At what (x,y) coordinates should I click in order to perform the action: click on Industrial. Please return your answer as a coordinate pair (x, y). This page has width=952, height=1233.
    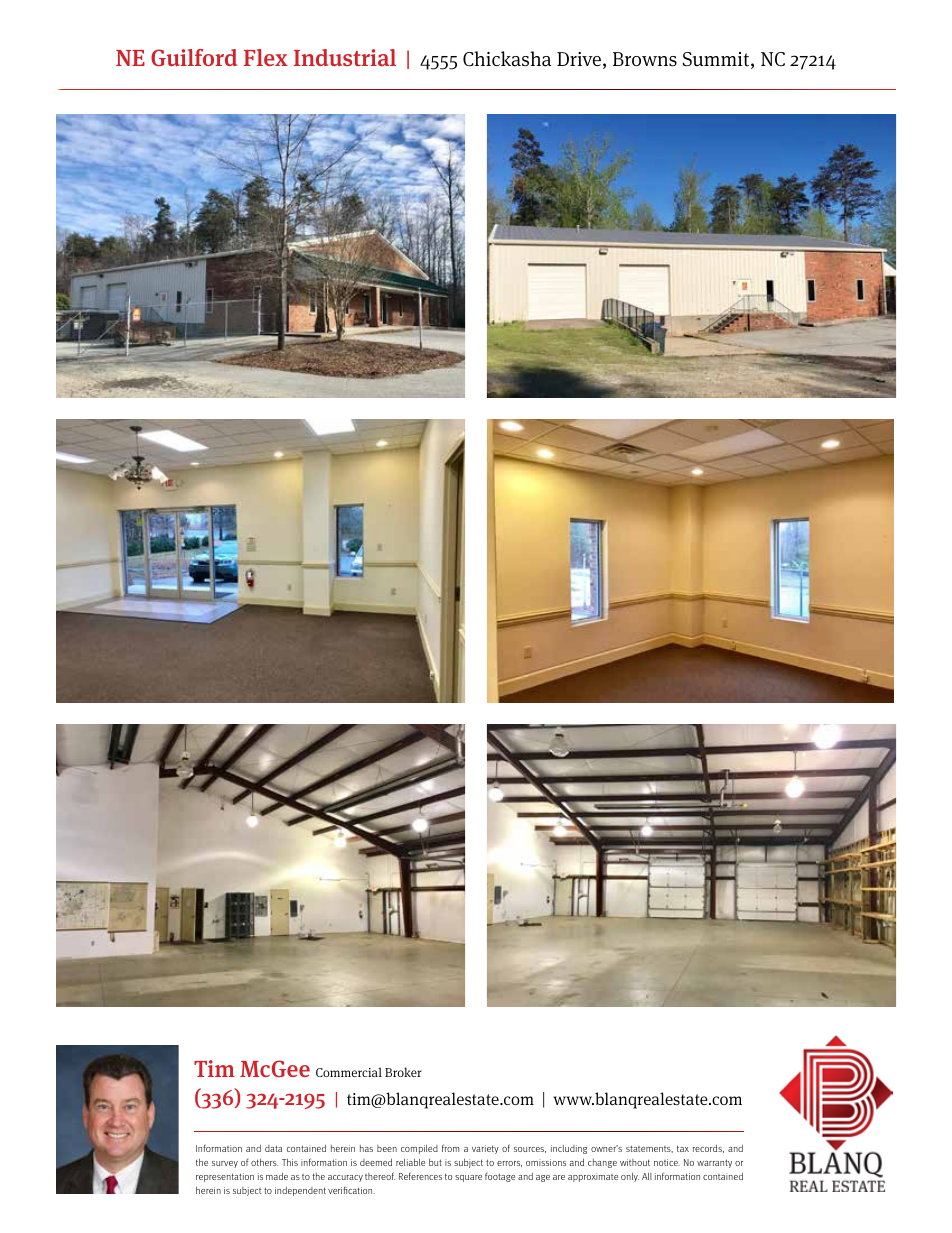
    Looking at the image, I should click on (345, 57).
